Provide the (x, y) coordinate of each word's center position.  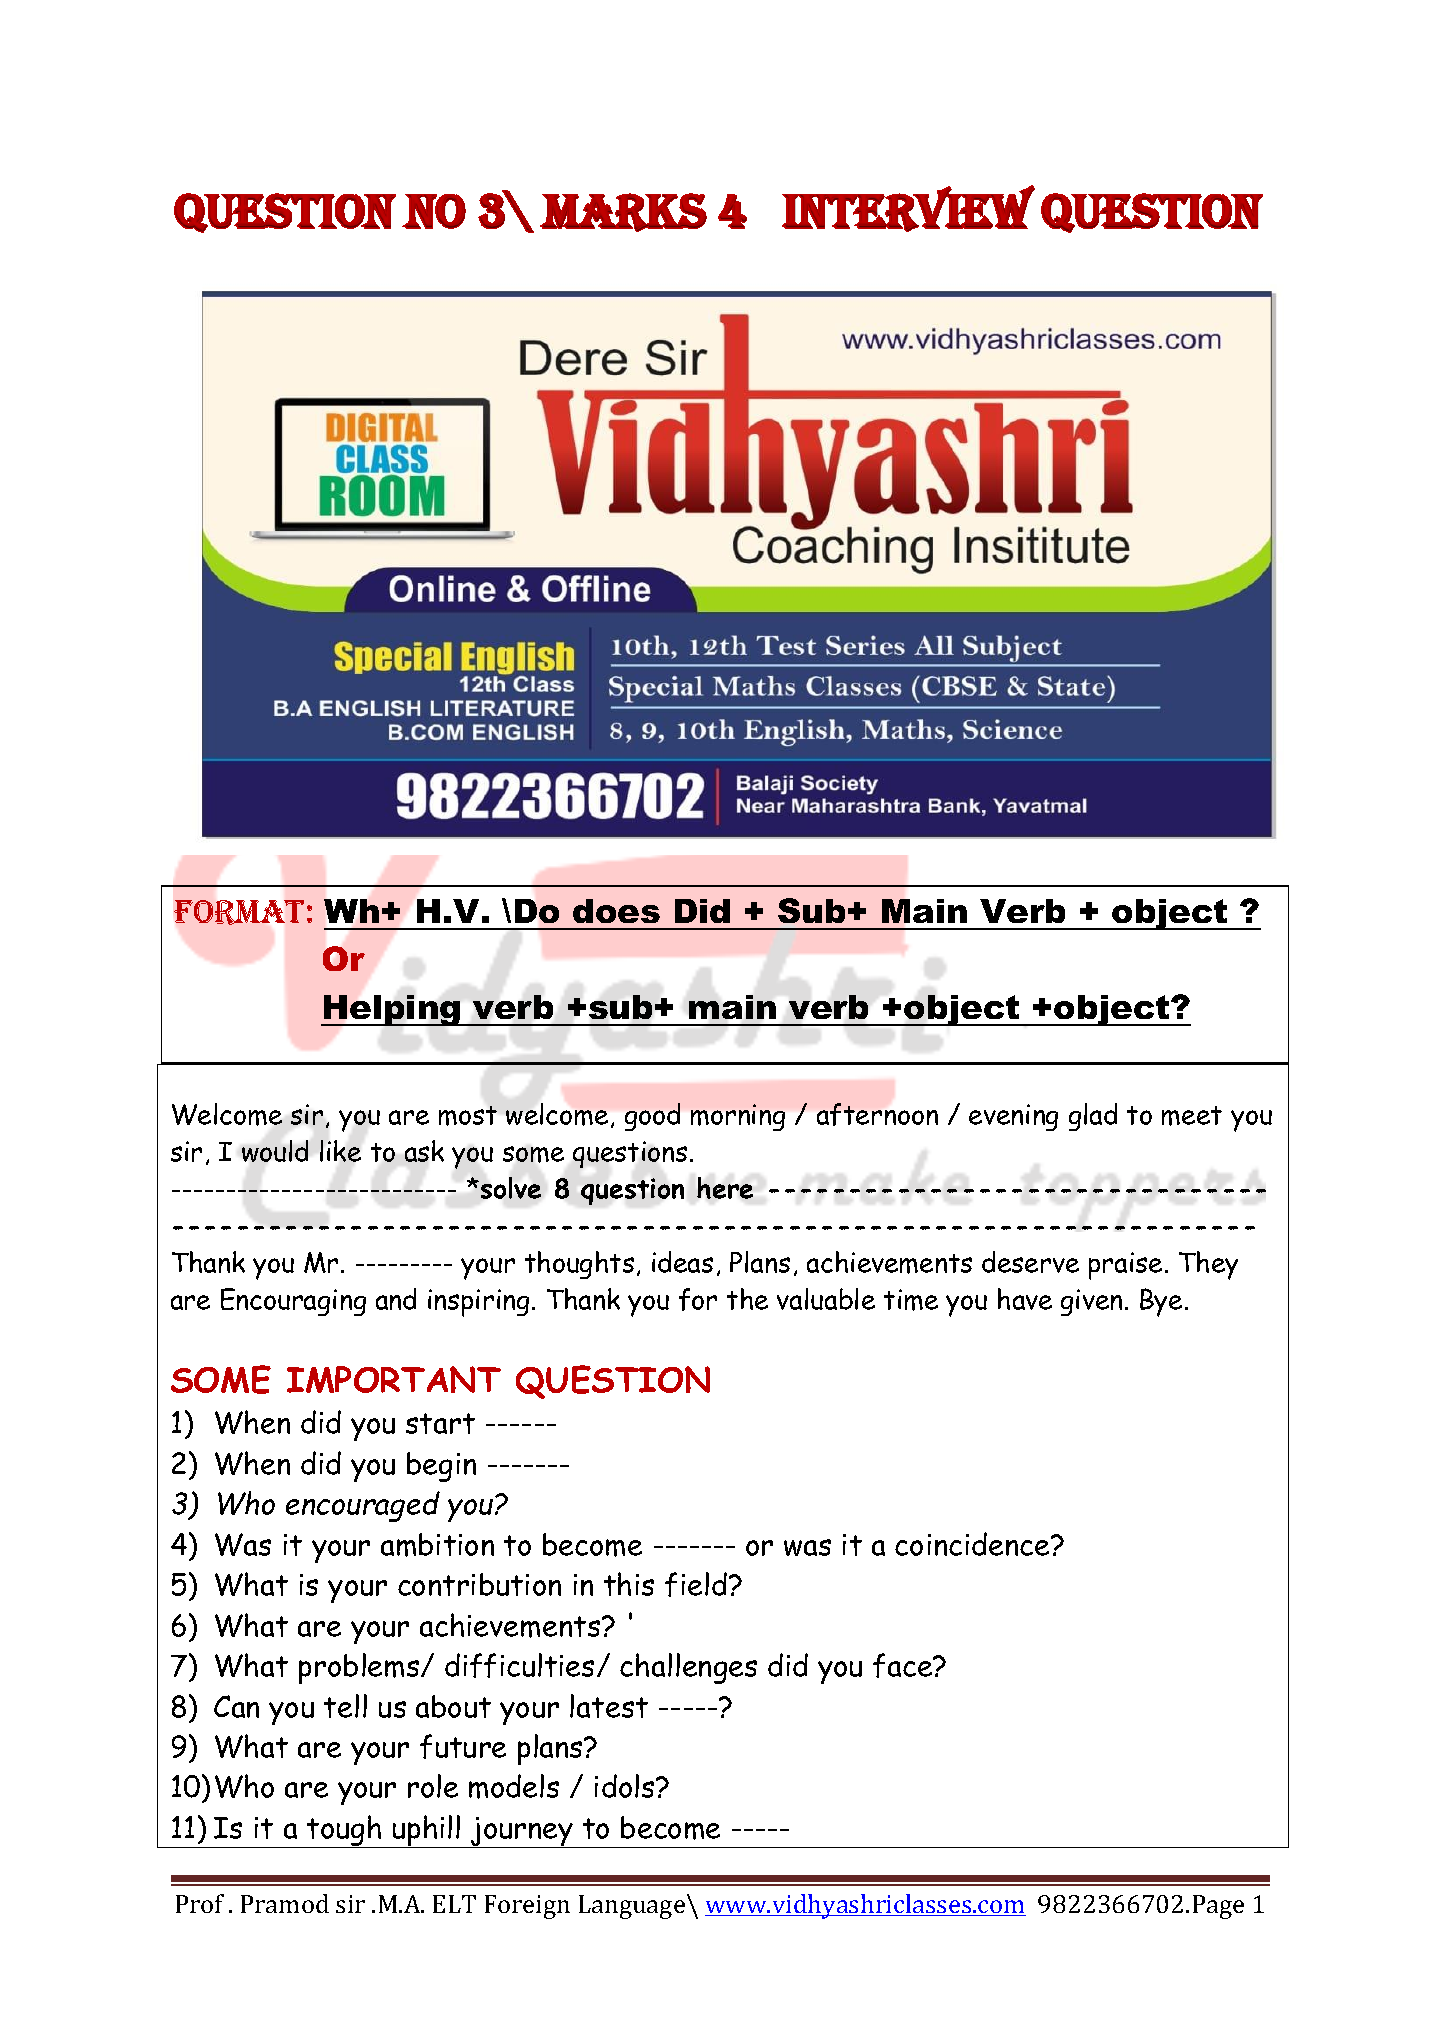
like (340, 1151)
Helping (392, 1010)
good (652, 1117)
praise (1125, 1266)
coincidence (973, 1544)
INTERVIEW (908, 208)
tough (344, 1831)
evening (1013, 1117)
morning (738, 1117)
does (616, 911)
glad (1093, 1117)
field (696, 1584)
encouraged (363, 1506)
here (725, 1188)
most (468, 1116)
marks (623, 212)
